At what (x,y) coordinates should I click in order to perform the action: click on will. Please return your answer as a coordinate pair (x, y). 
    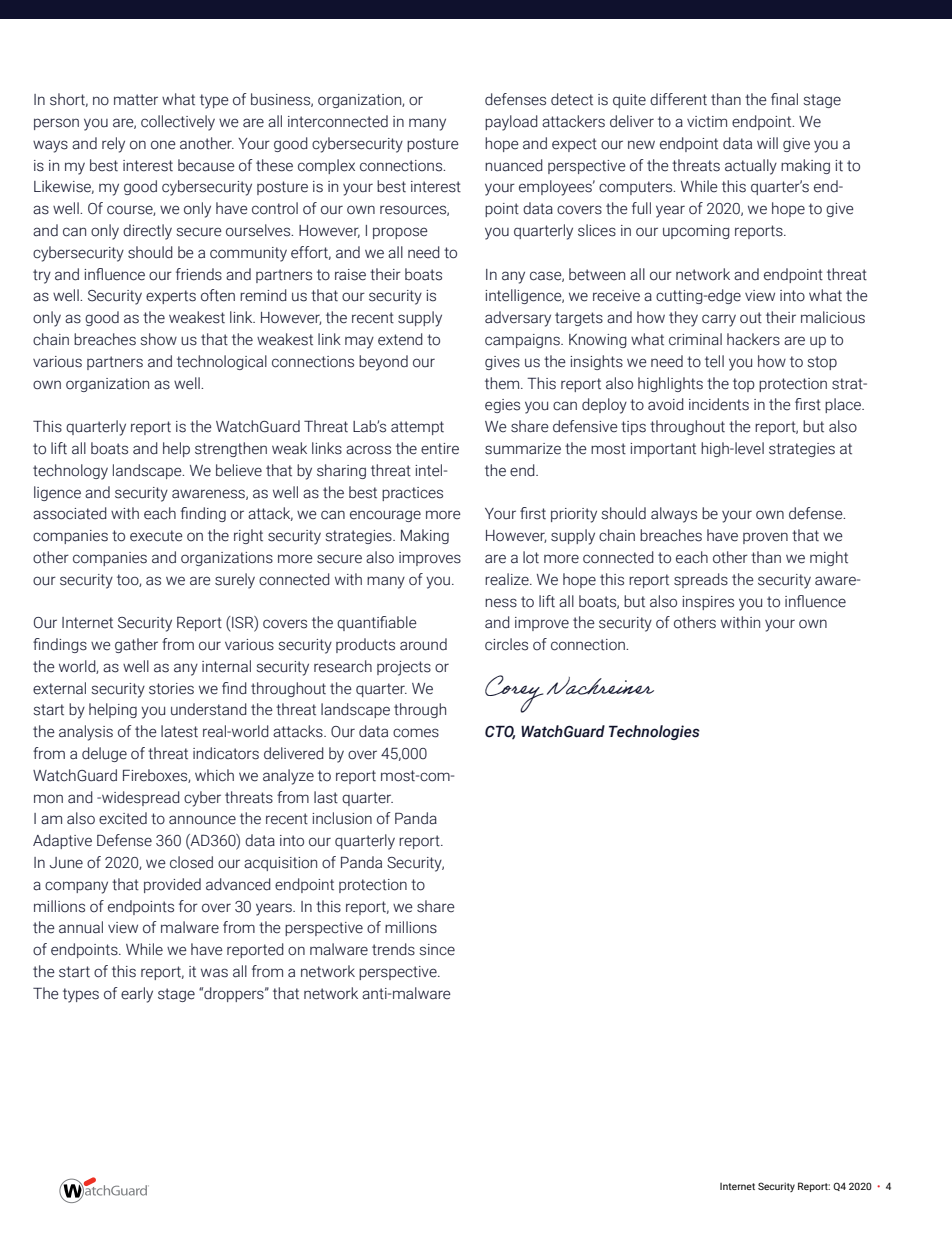
    Looking at the image, I should click on (767, 143).
